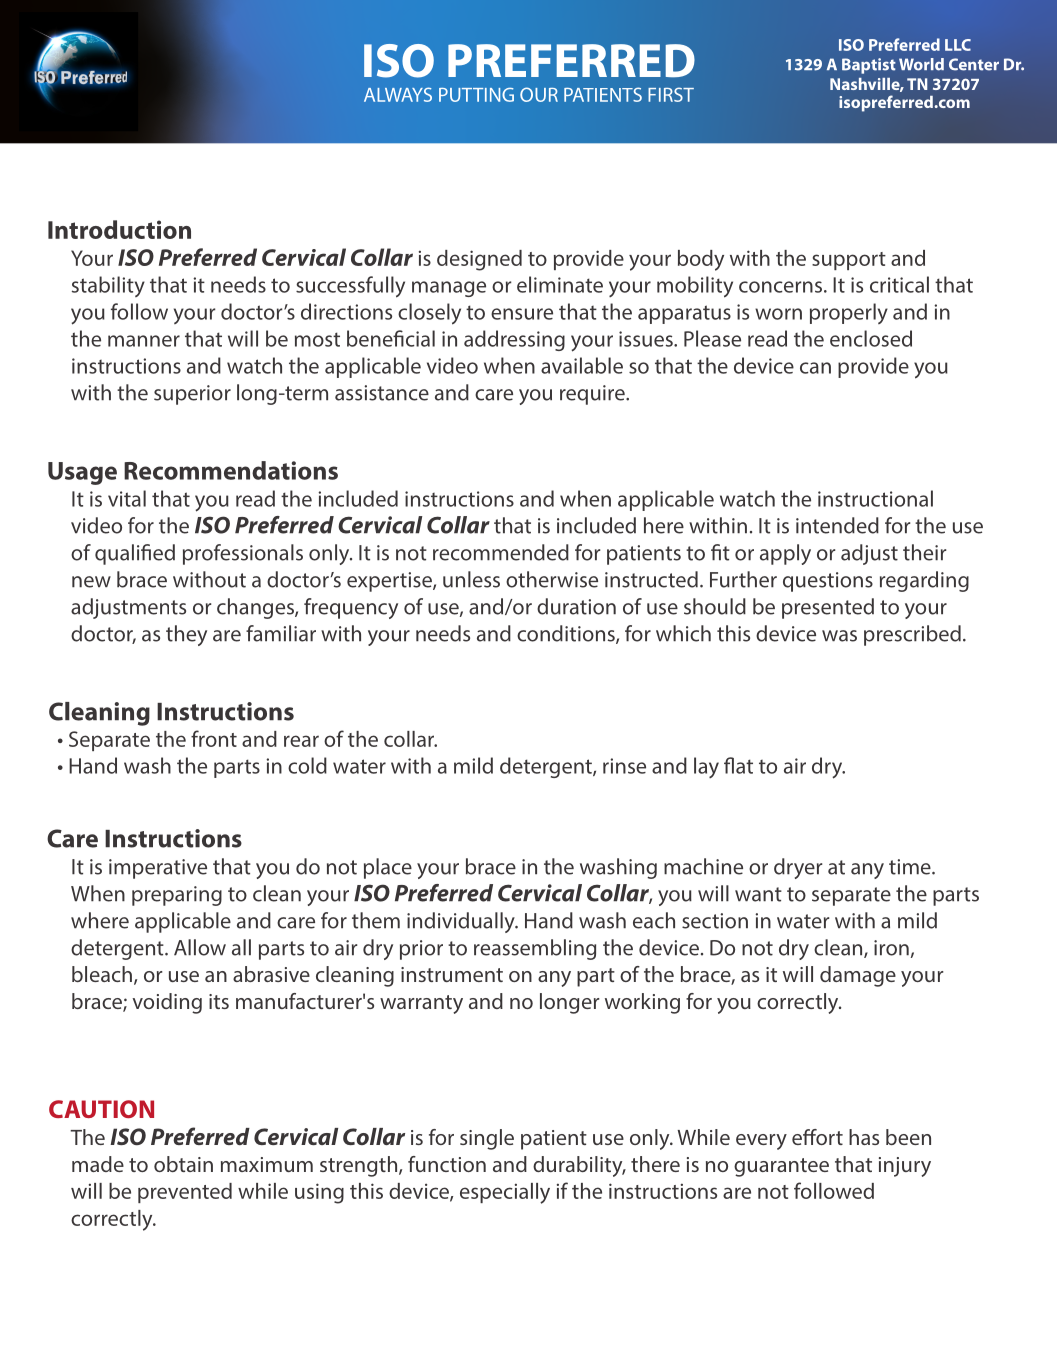 Image resolution: width=1057 pixels, height=1368 pixels. What do you see at coordinates (869, 66) in the screenshot?
I see `Baptist` at bounding box center [869, 66].
